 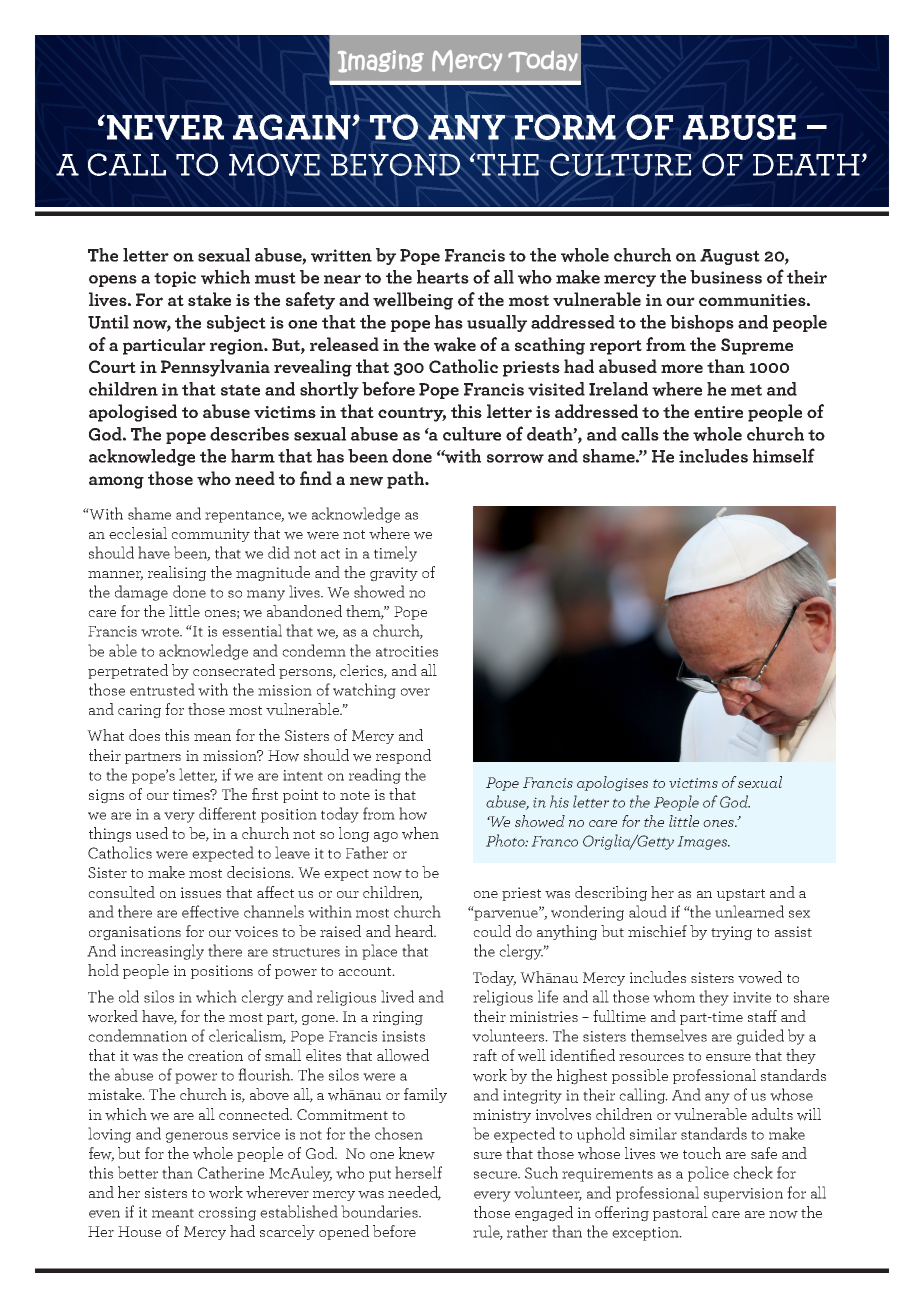 I want to click on herself, so click(x=418, y=1172).
